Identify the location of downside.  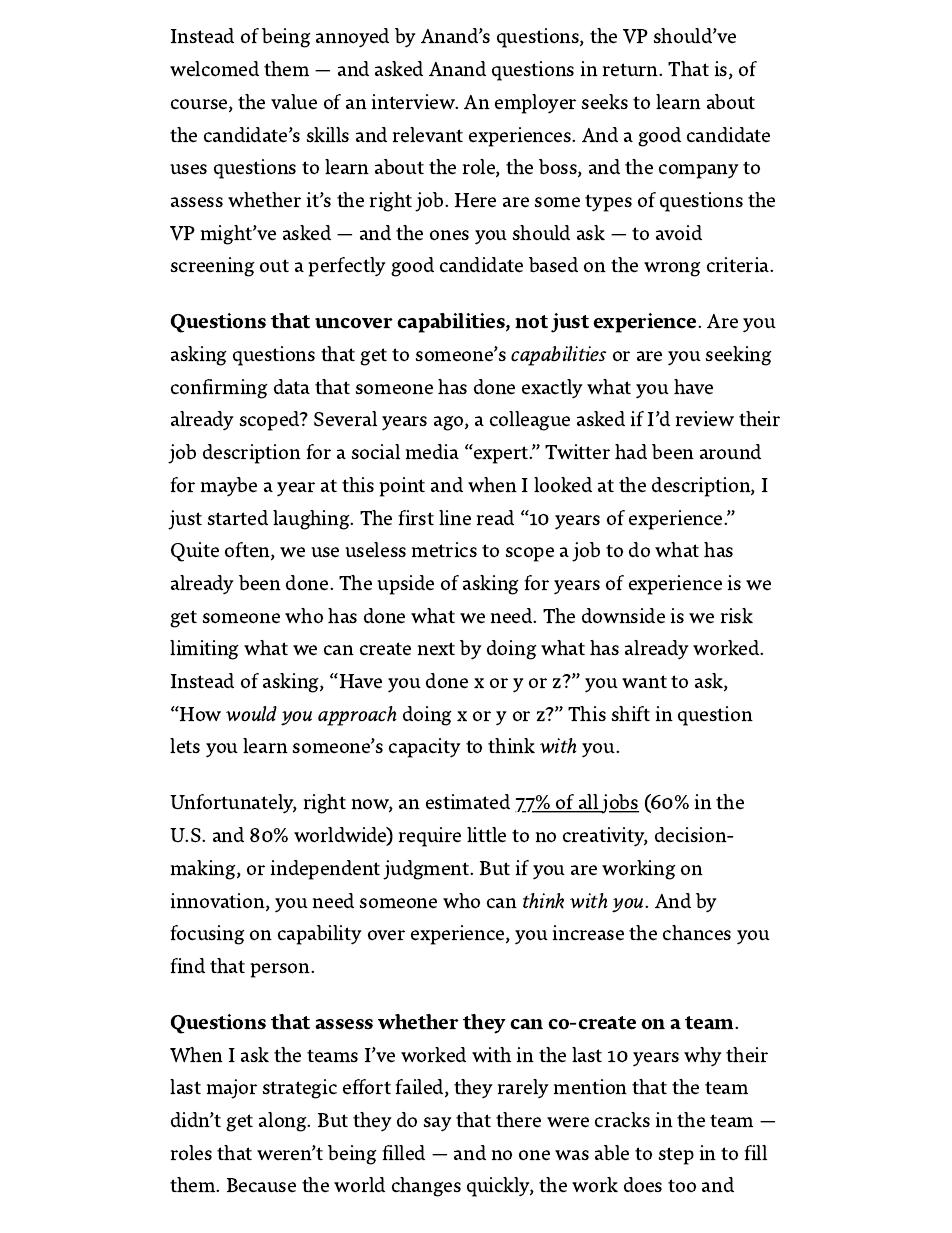
(623, 616).
